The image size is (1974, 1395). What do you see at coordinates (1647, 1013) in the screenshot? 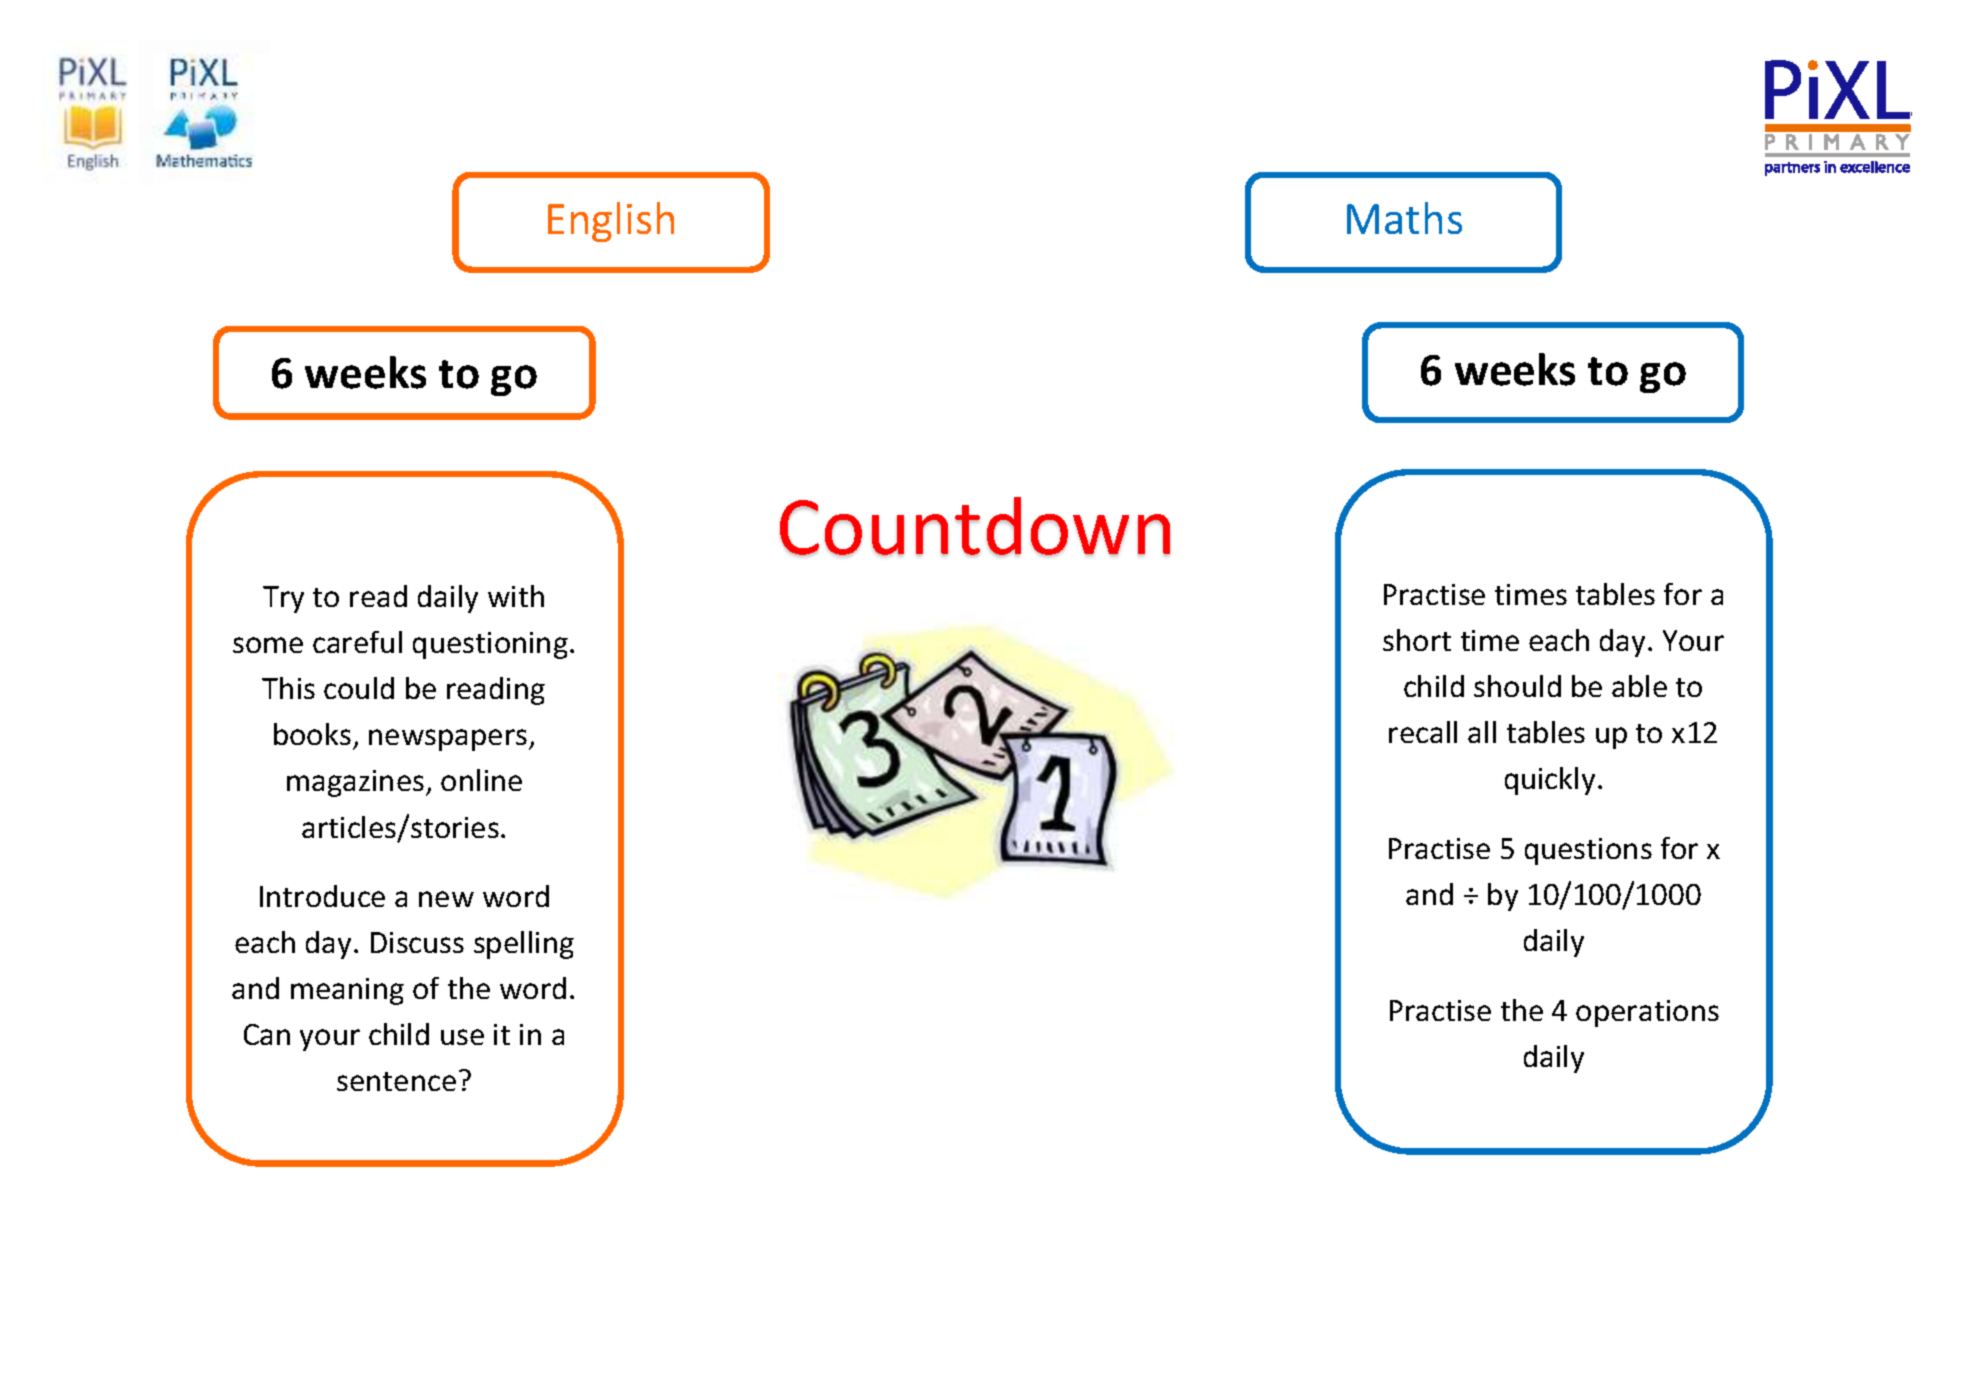
I see `operations` at bounding box center [1647, 1013].
